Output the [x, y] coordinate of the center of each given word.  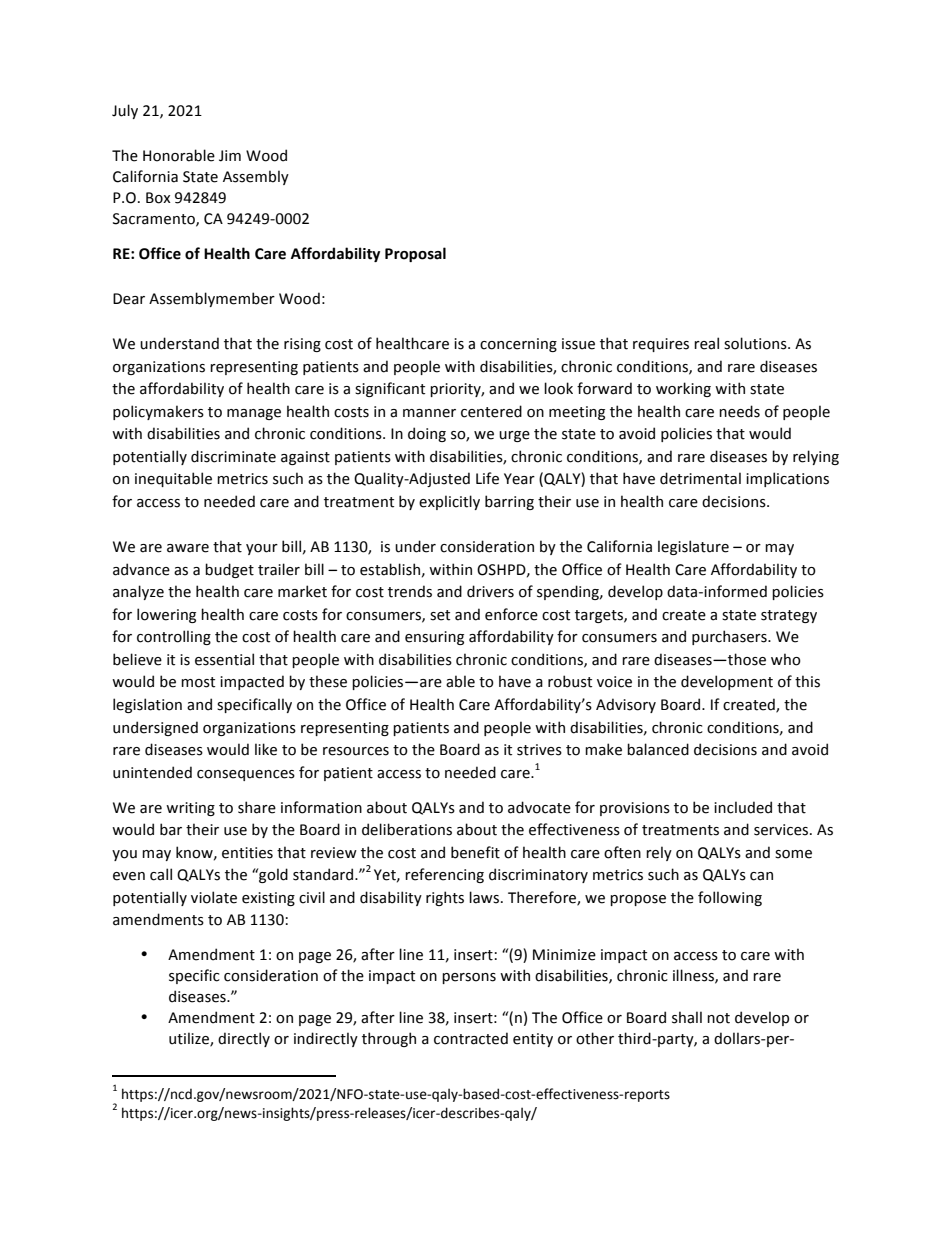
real [706, 343]
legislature [693, 547]
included [743, 807]
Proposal [415, 254]
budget [229, 570]
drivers [490, 591]
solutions [756, 343]
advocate [539, 807]
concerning [518, 345]
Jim [230, 156]
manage [254, 414]
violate [214, 897]
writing [190, 809]
